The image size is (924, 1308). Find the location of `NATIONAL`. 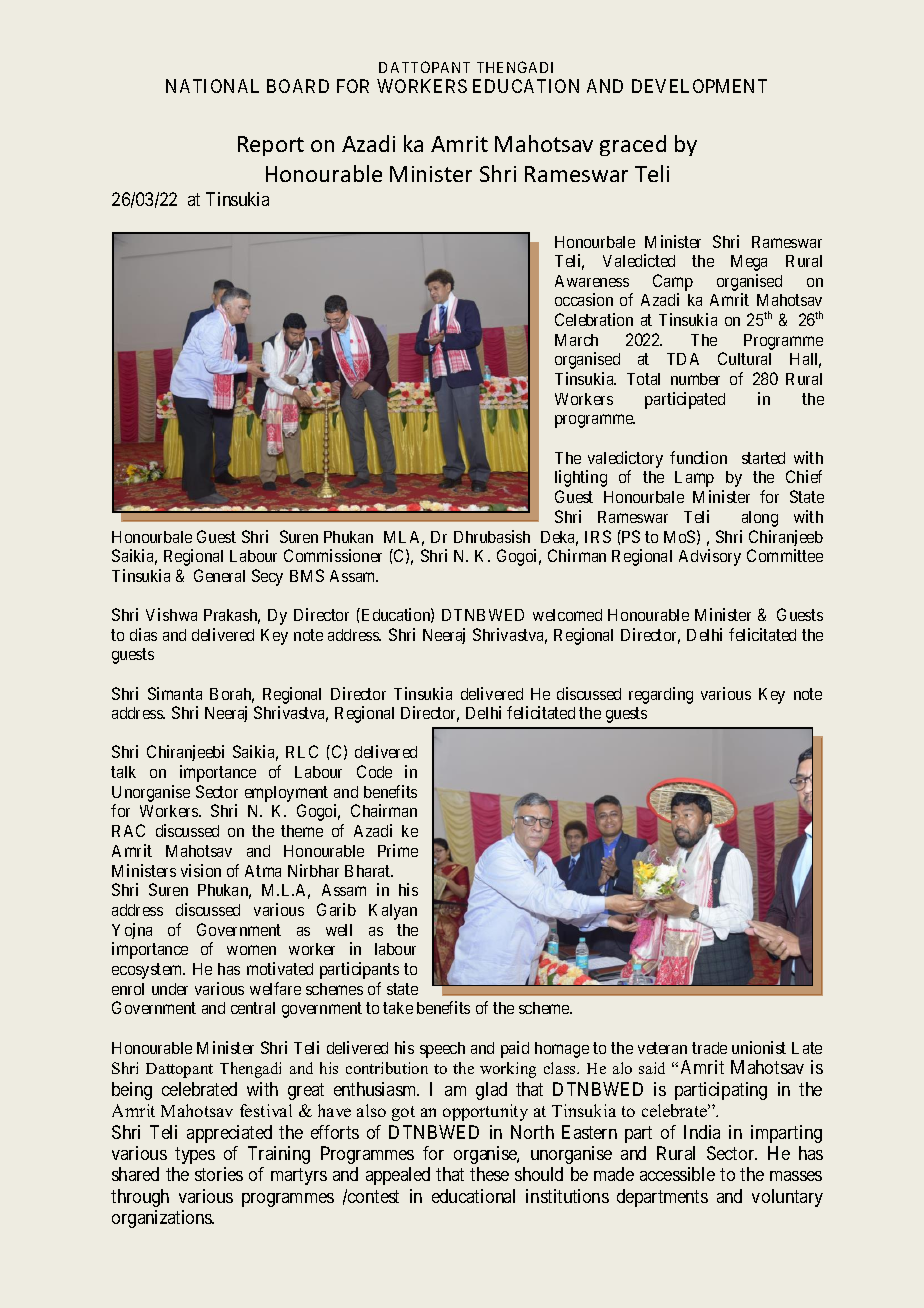

NATIONAL is located at coordinates (212, 86).
